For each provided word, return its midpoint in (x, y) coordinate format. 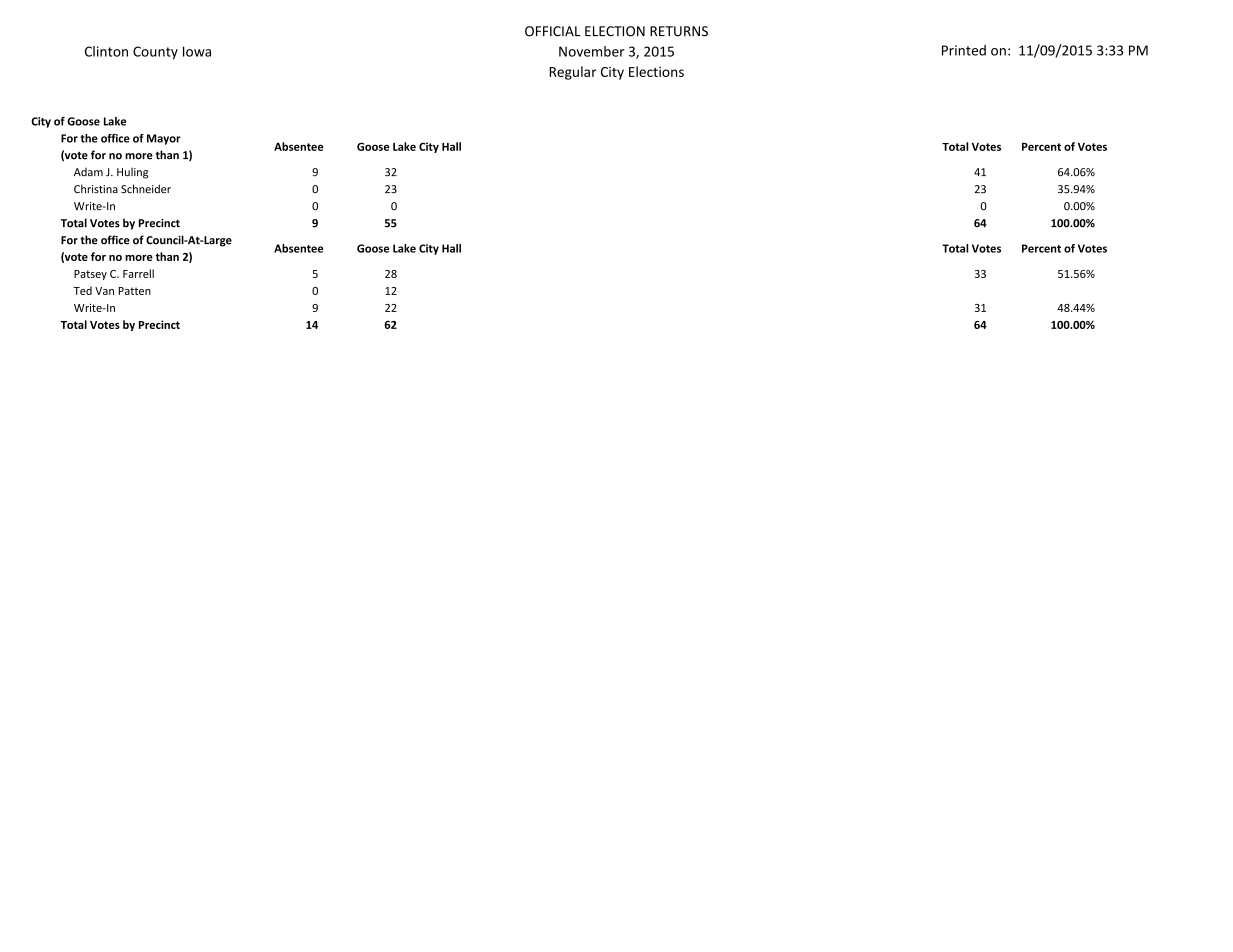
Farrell (138, 273)
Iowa (197, 51)
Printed (964, 50)
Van (104, 291)
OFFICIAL (553, 31)
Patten (134, 291)
